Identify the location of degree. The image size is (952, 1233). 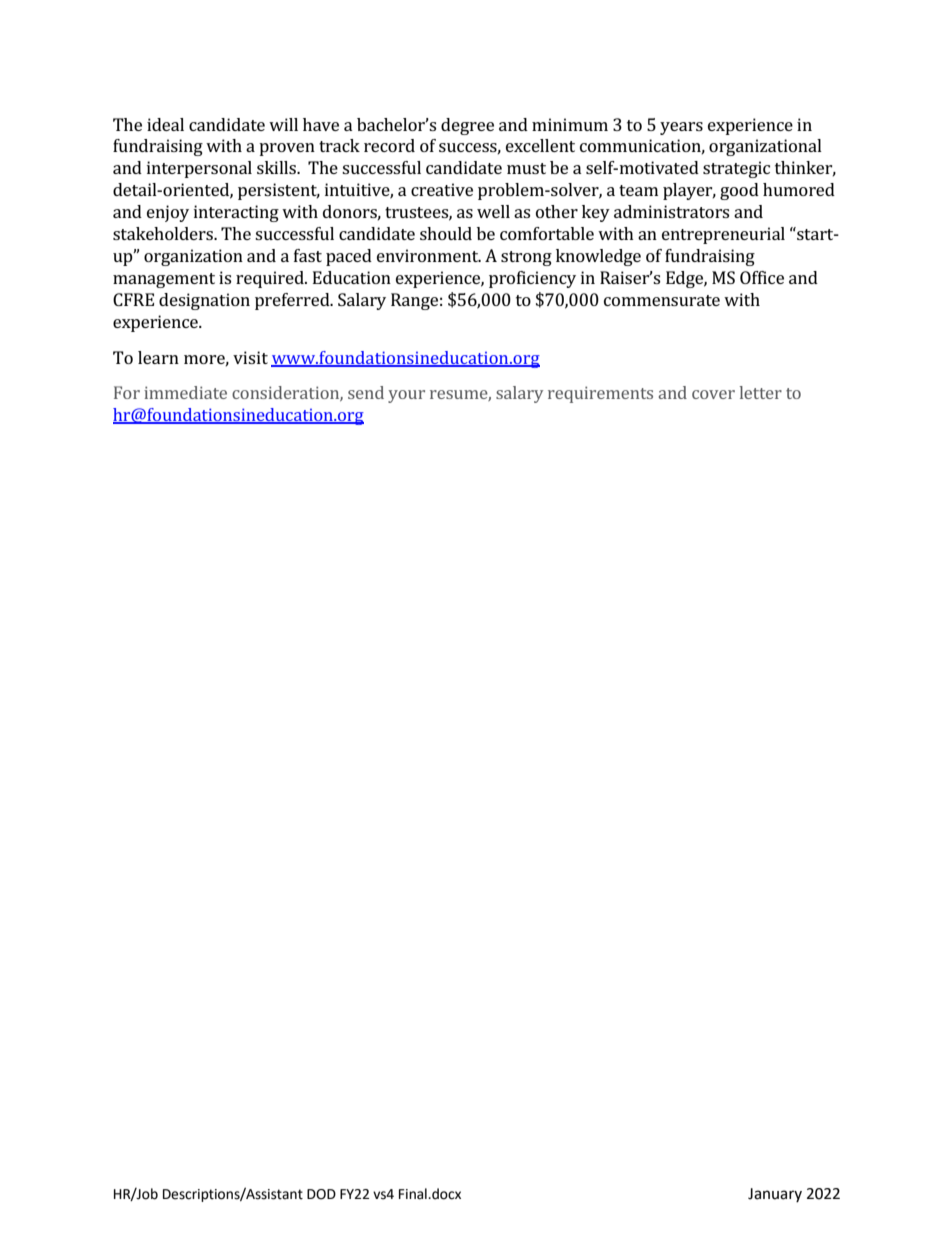
(467, 126).
